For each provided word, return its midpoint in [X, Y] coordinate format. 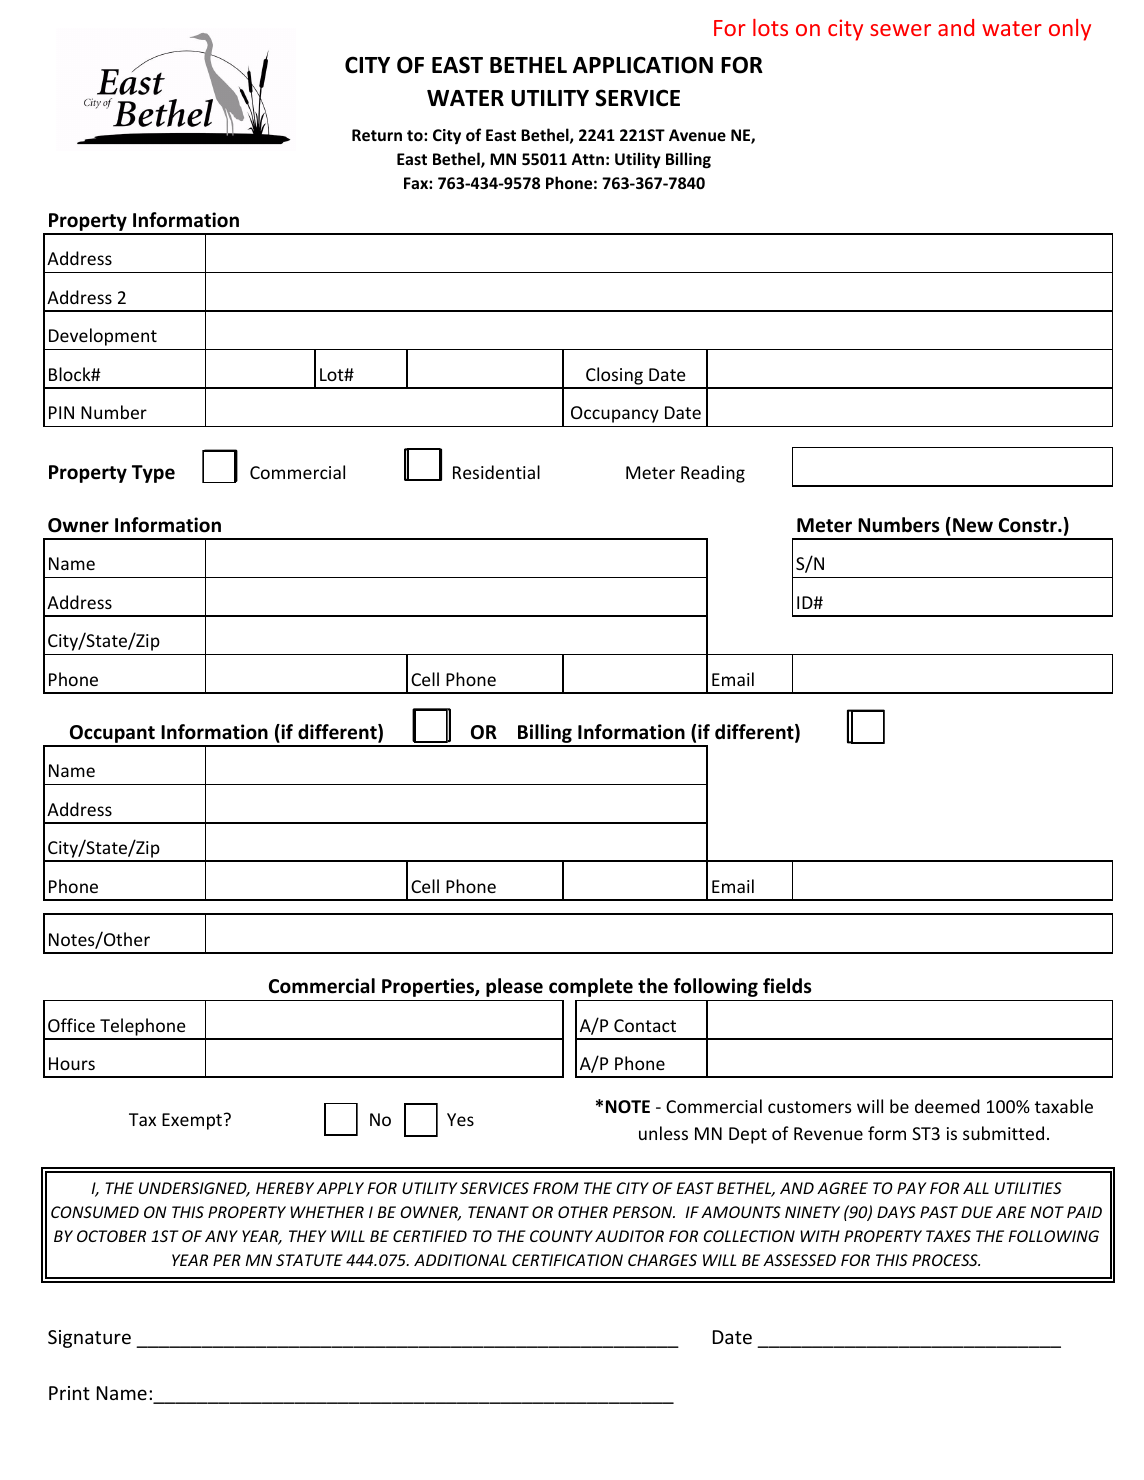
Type [153, 474]
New [973, 525]
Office [71, 1025]
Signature [89, 1339]
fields [787, 986]
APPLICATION [643, 65]
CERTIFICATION [567, 1260]
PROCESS [946, 1260]
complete [591, 987]
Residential [496, 472]
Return [377, 135]
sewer [900, 30]
